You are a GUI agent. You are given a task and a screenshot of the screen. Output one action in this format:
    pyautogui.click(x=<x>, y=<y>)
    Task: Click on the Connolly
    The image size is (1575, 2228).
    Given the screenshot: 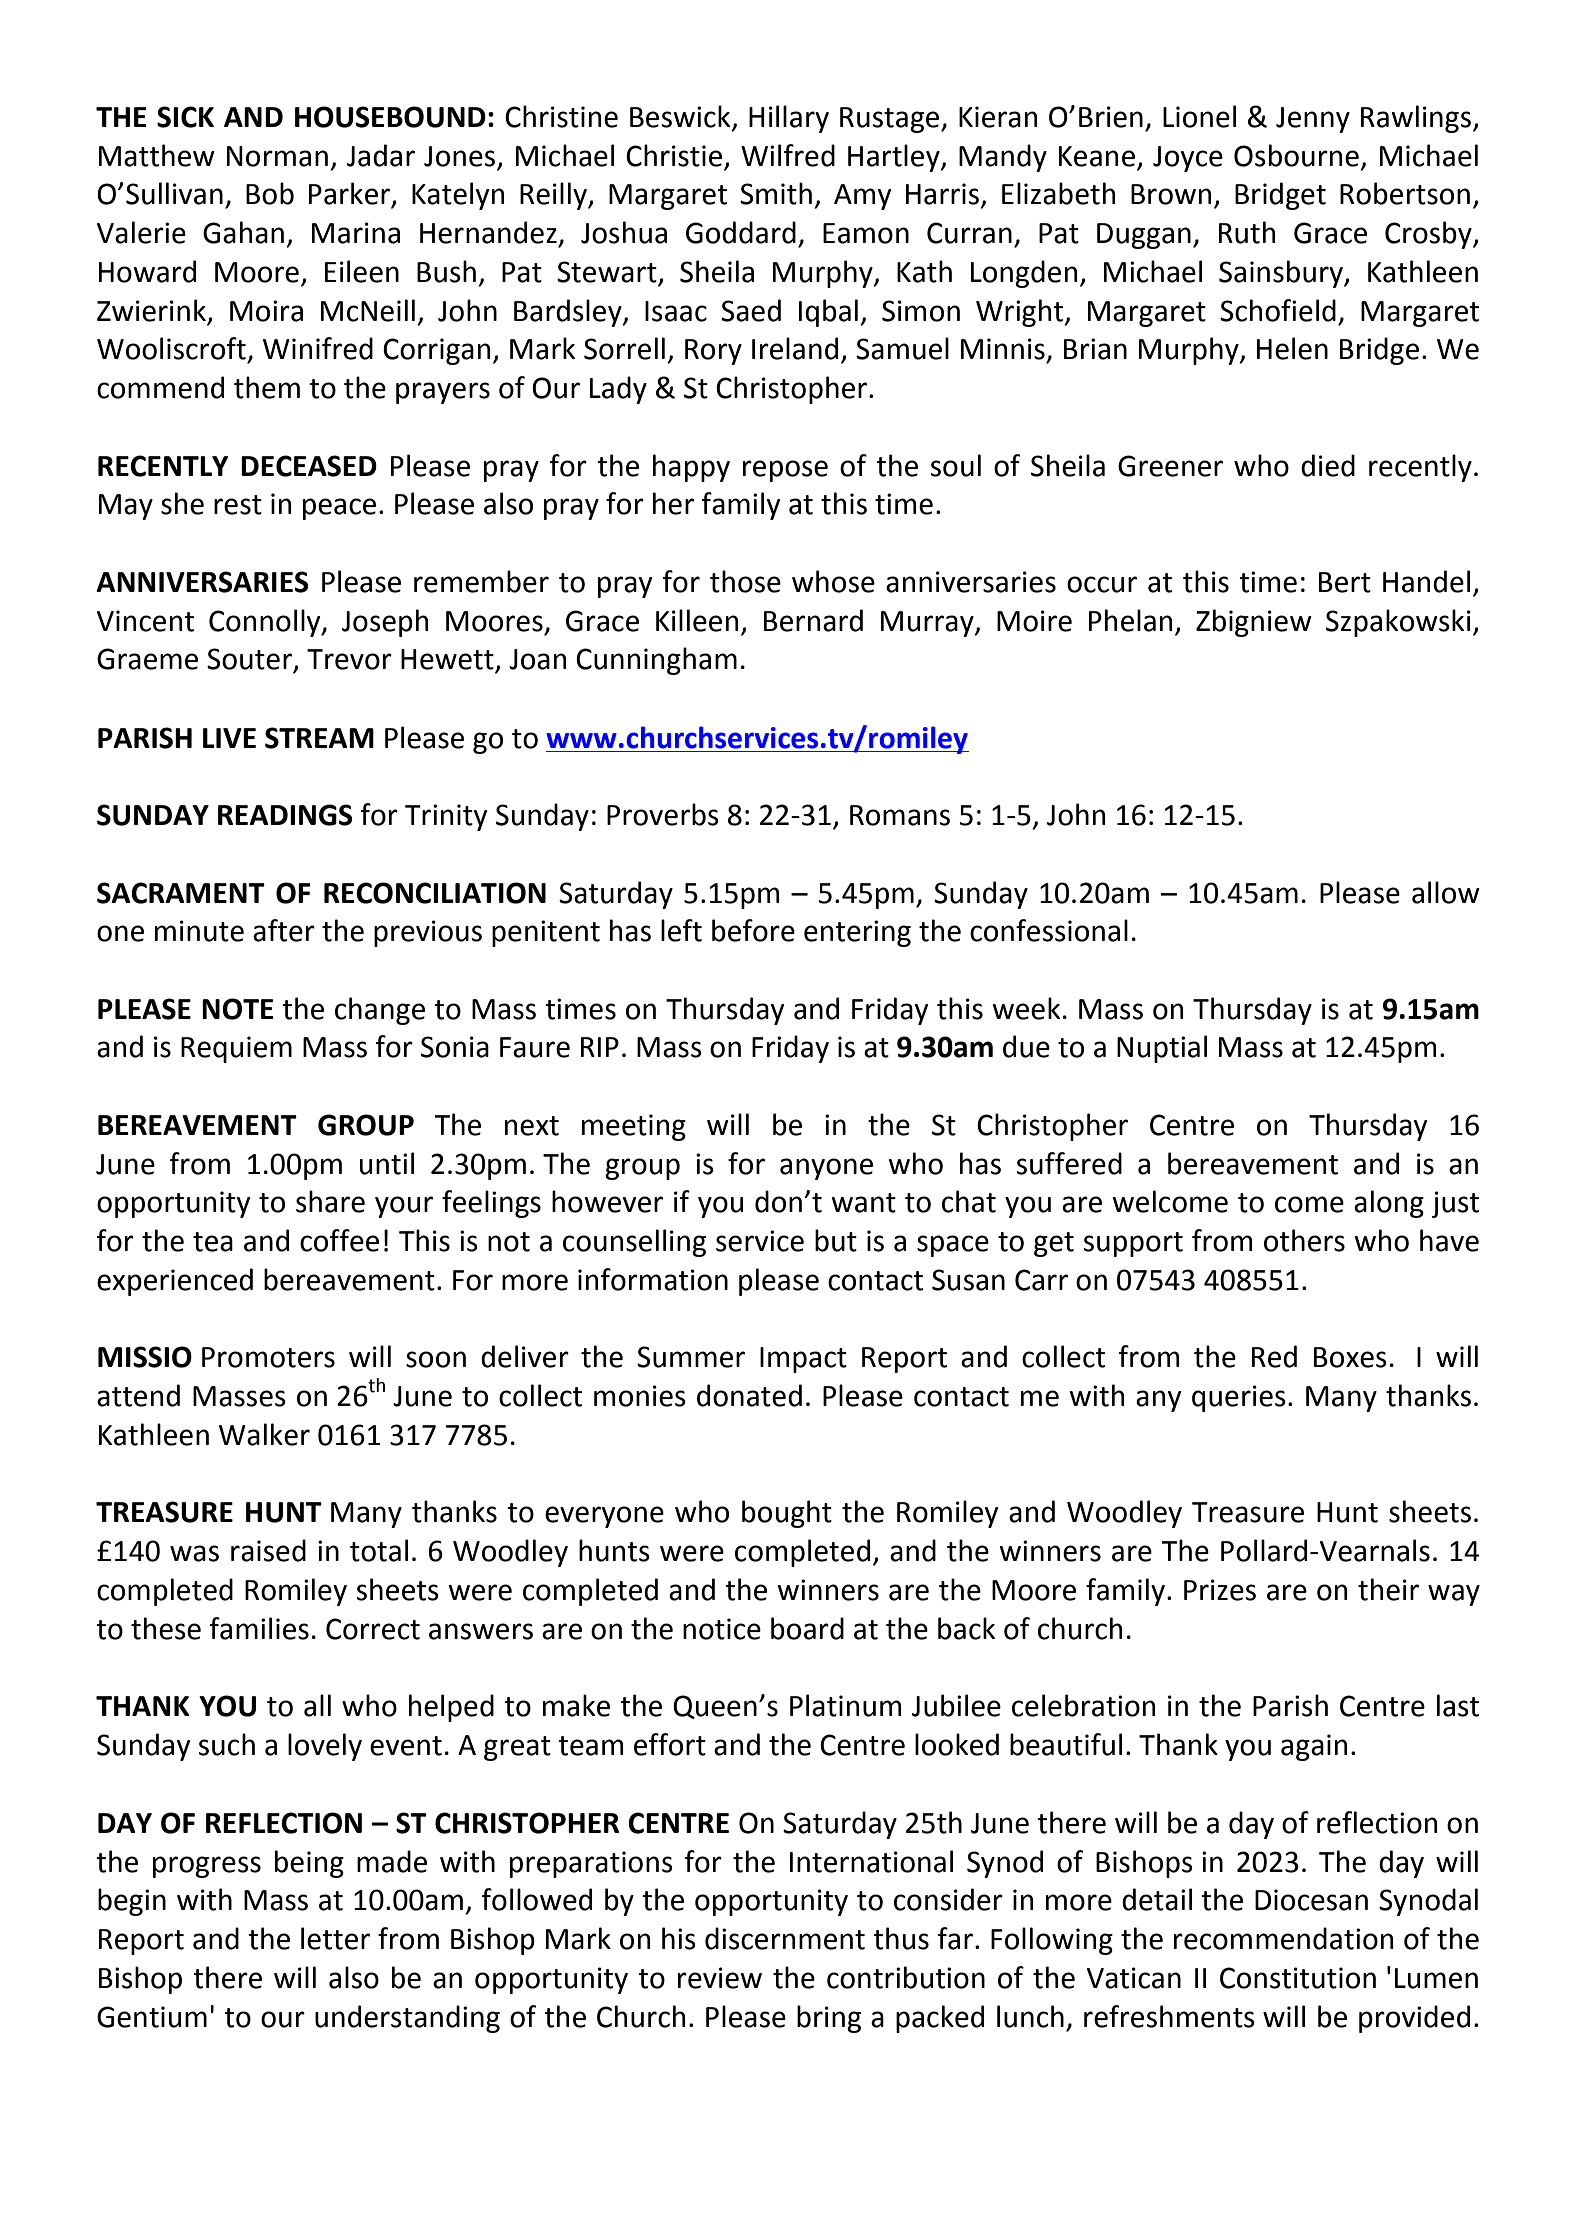 What is the action you would take?
    pyautogui.click(x=266, y=623)
